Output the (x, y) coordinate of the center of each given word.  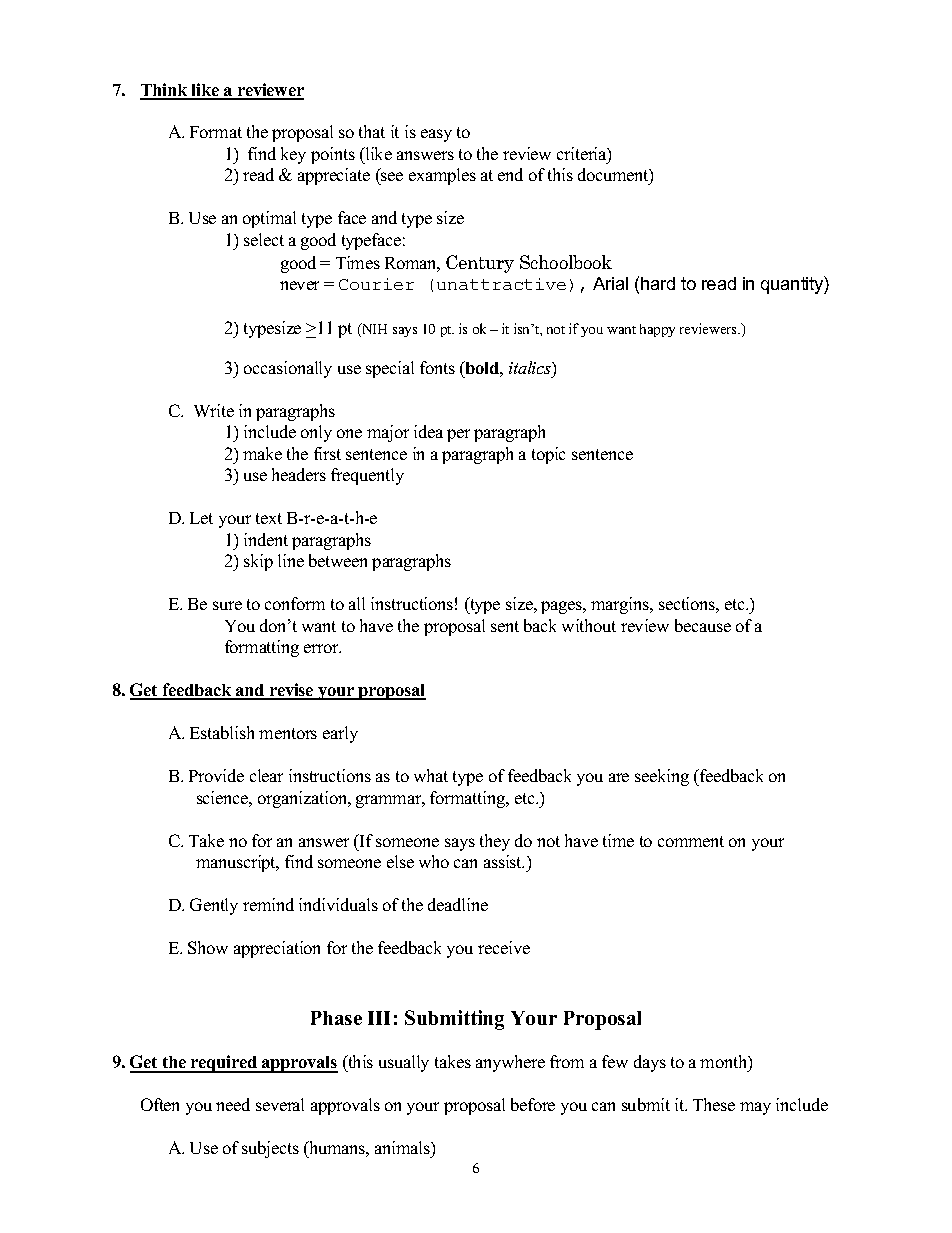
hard (658, 283)
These (714, 1104)
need (233, 1104)
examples (442, 176)
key (293, 155)
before (533, 1104)
